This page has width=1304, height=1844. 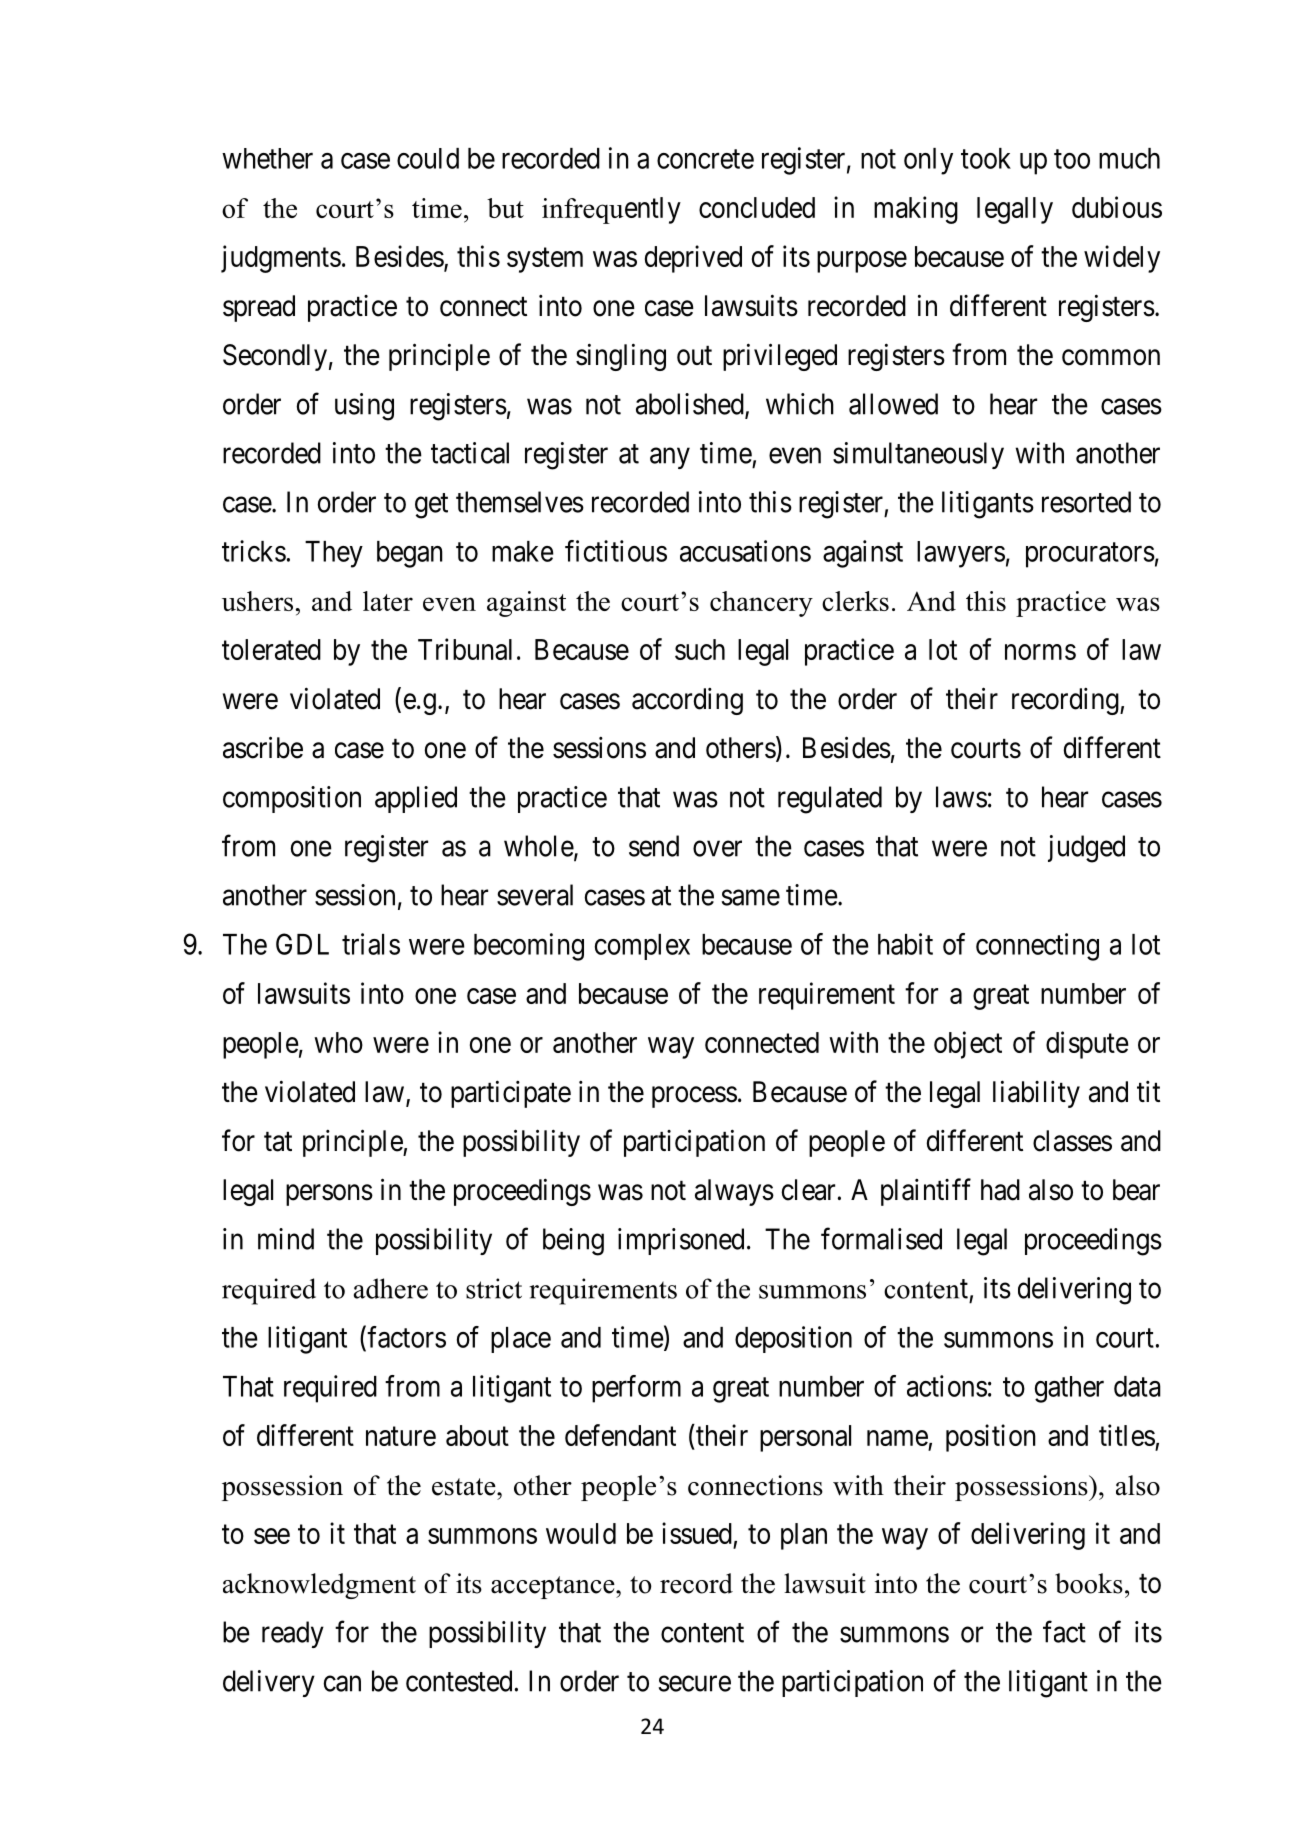 I want to click on can, so click(x=342, y=1684).
